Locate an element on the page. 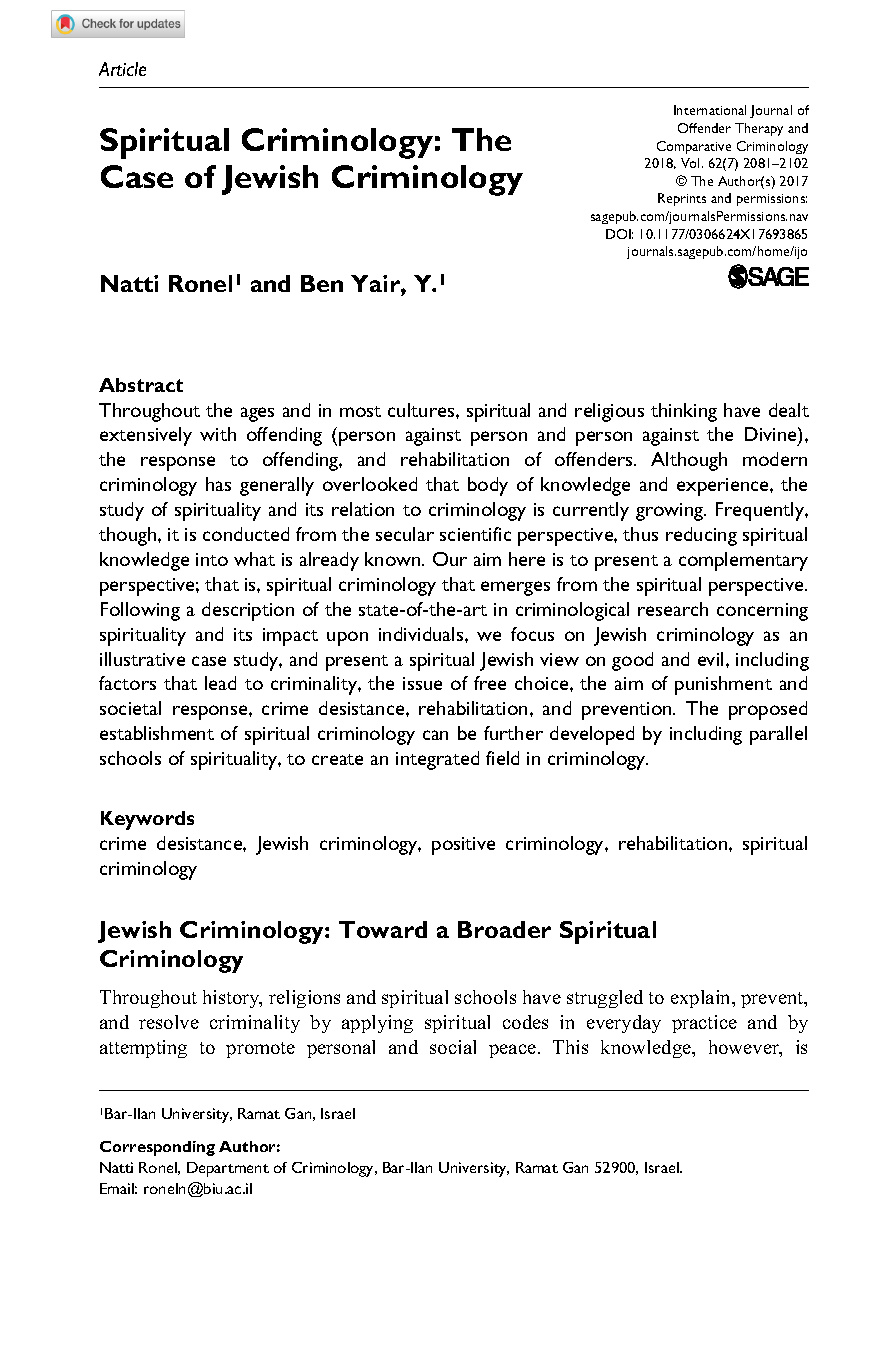 The height and width of the page is (1345, 896). Vol is located at coordinates (692, 163).
